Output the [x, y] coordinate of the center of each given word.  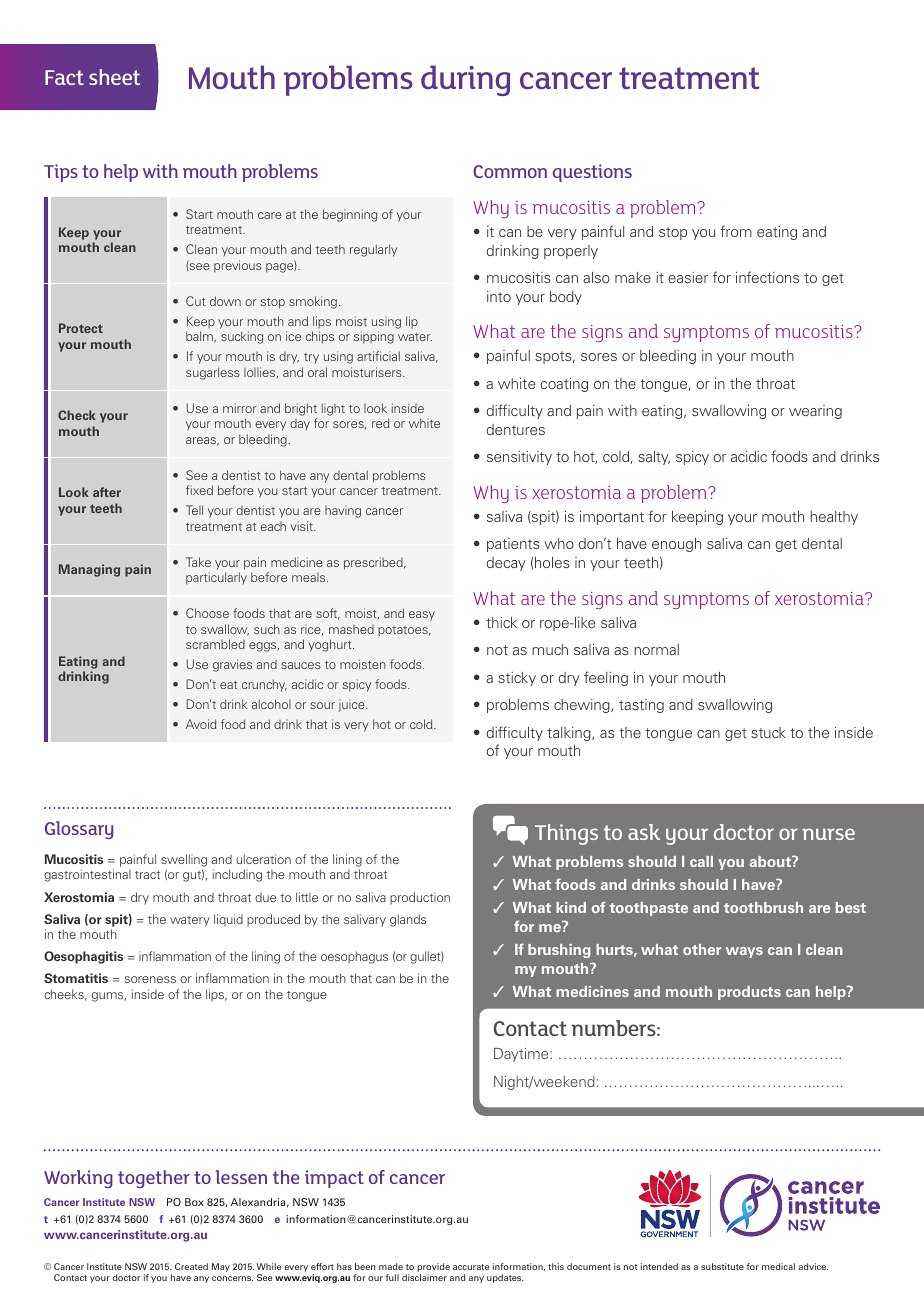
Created [191, 1266]
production [420, 898]
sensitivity [519, 458]
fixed [199, 490]
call [701, 861]
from [736, 231]
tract [147, 875]
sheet [114, 77]
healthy [834, 518]
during [465, 80]
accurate [471, 1267]
